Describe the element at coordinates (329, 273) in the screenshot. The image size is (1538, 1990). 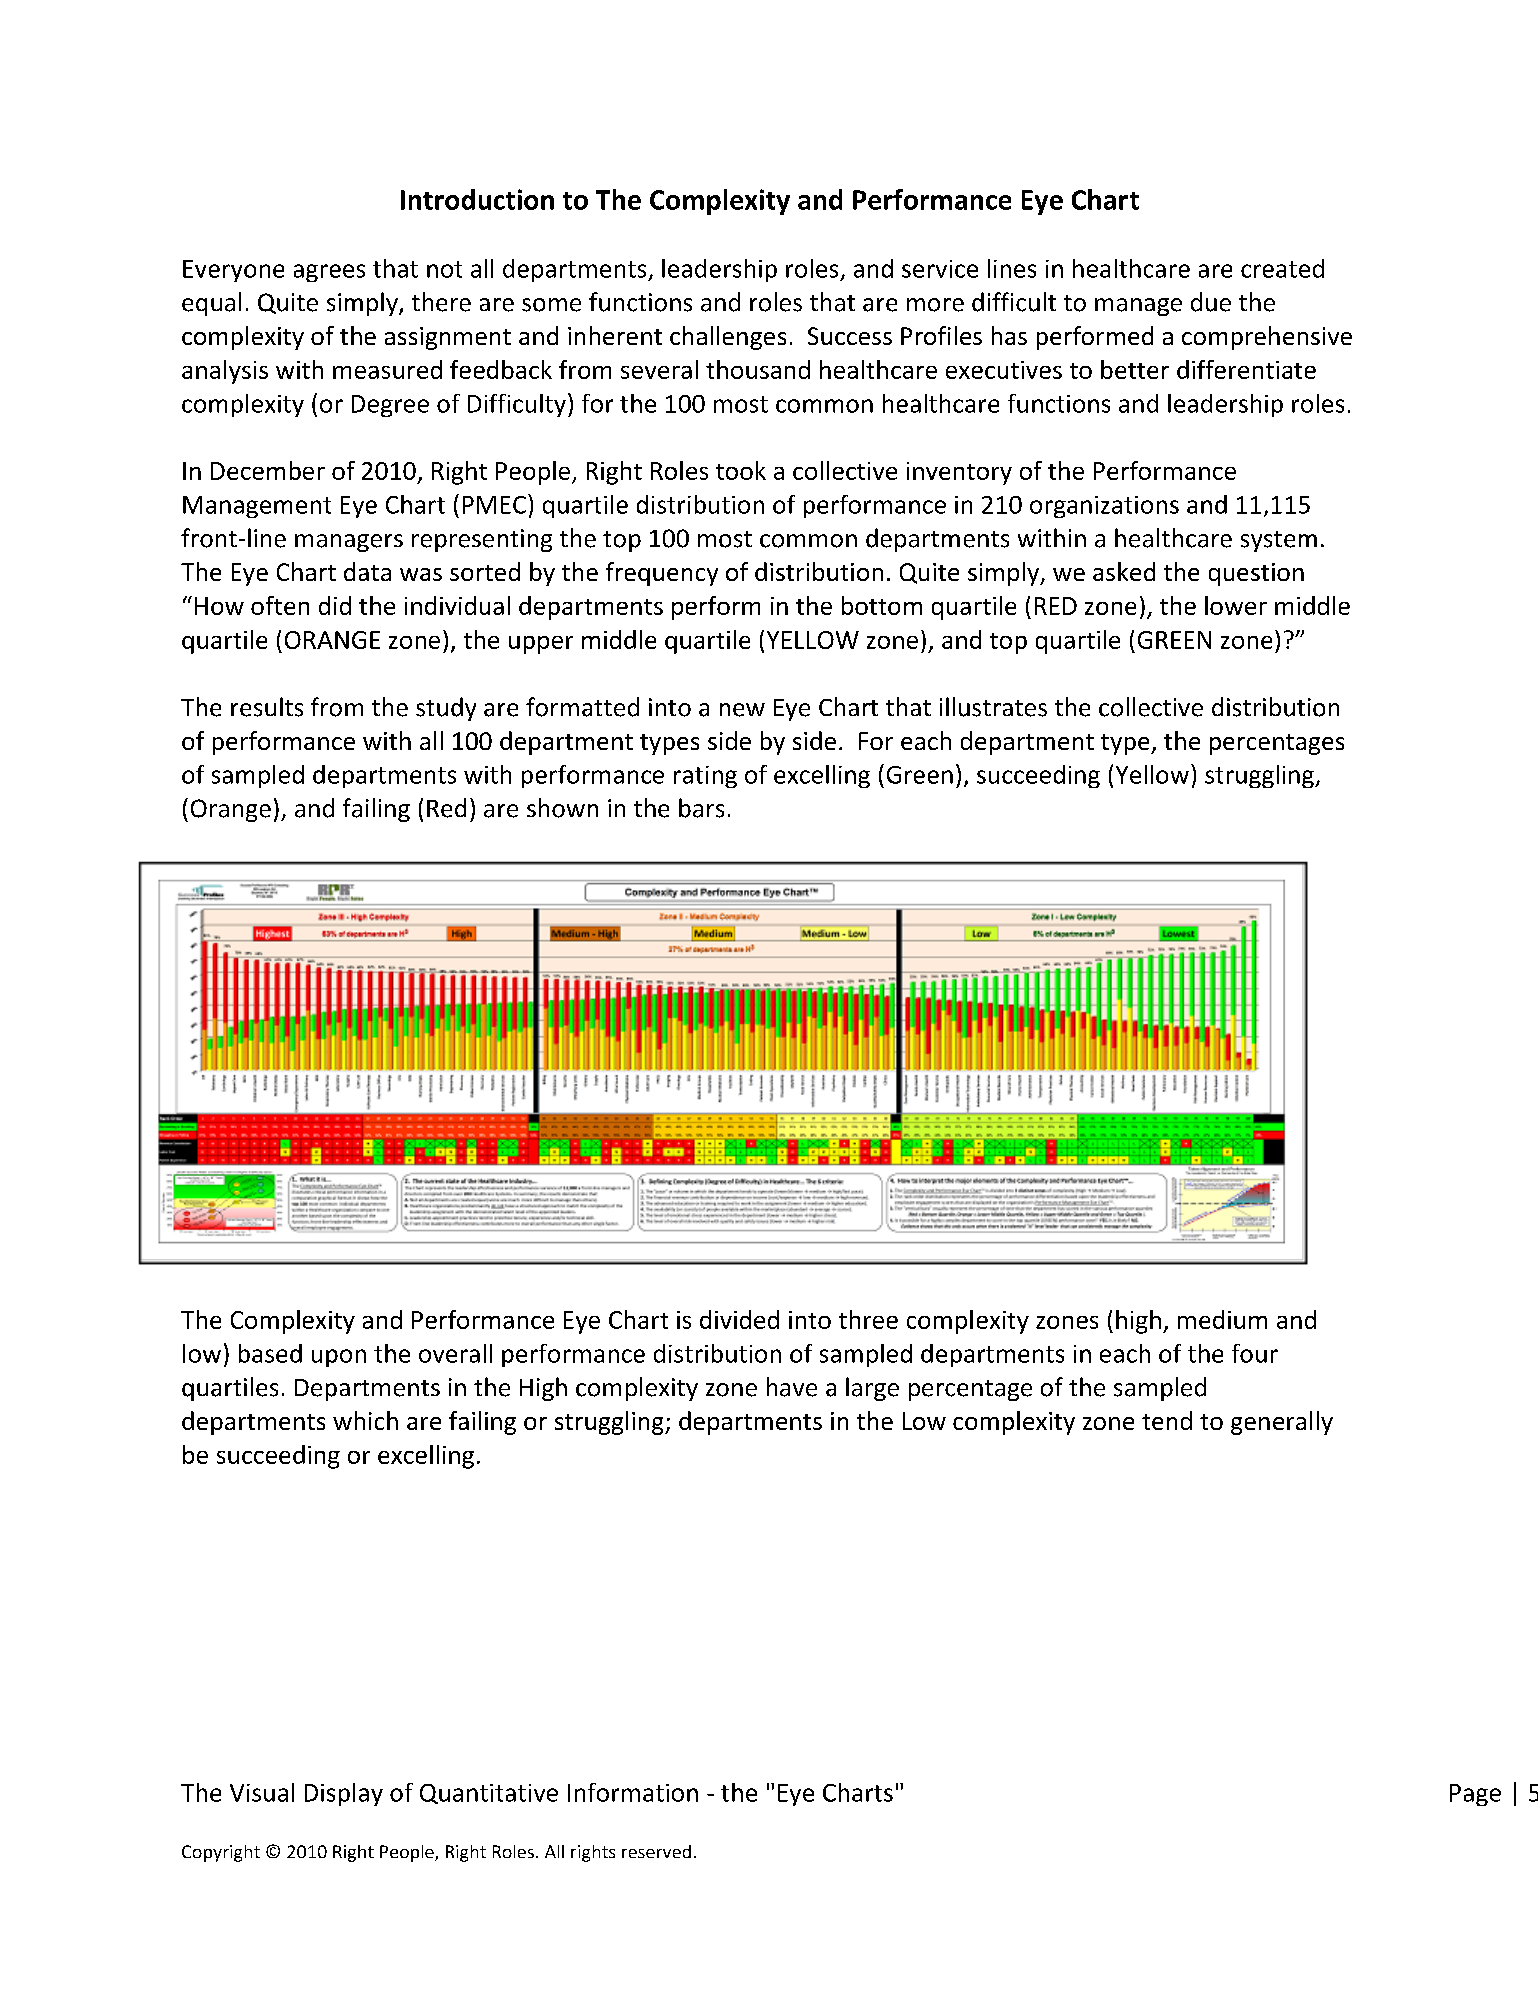
I see `agrees` at that location.
